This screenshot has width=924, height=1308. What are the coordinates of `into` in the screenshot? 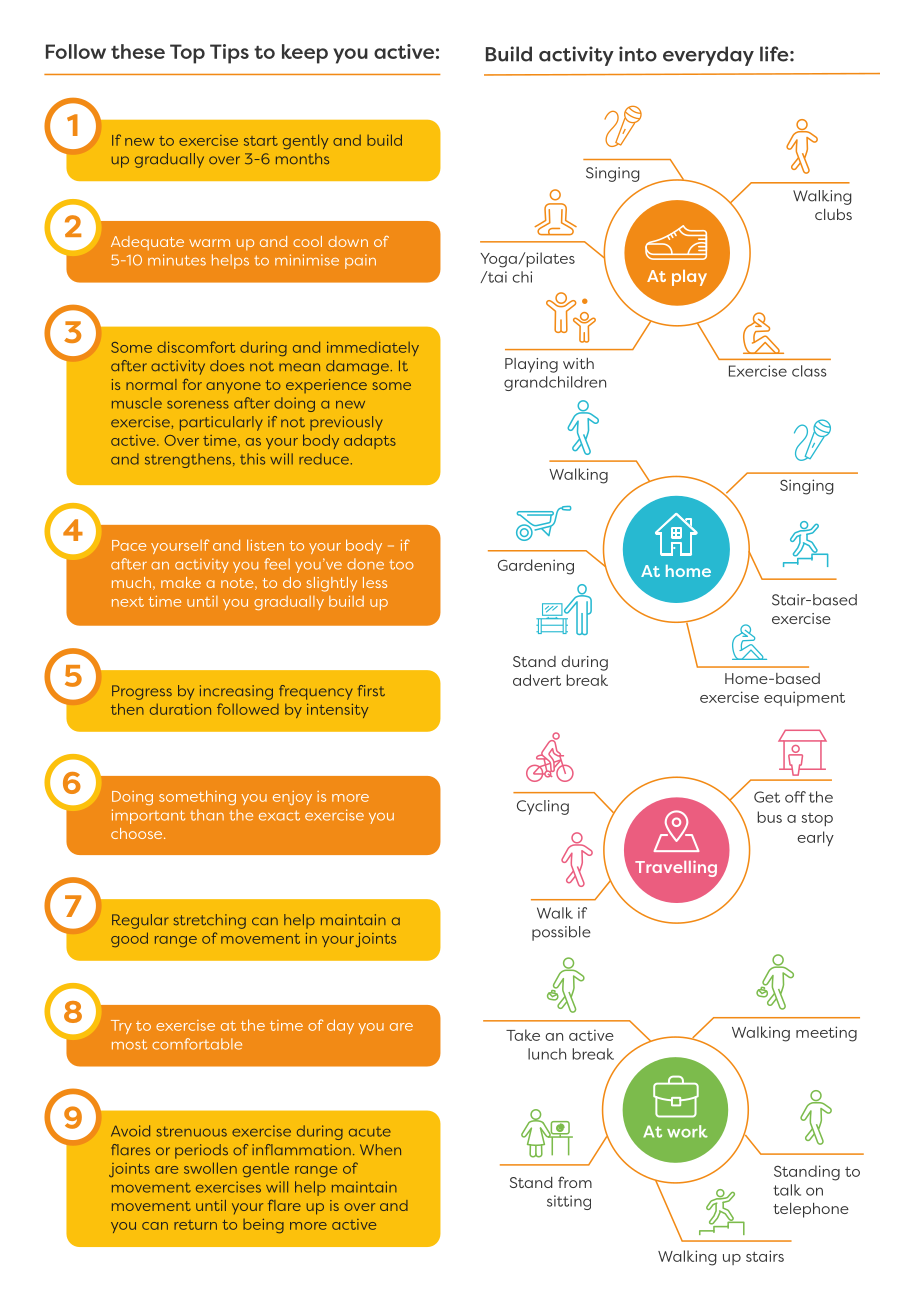 It's located at (638, 54).
